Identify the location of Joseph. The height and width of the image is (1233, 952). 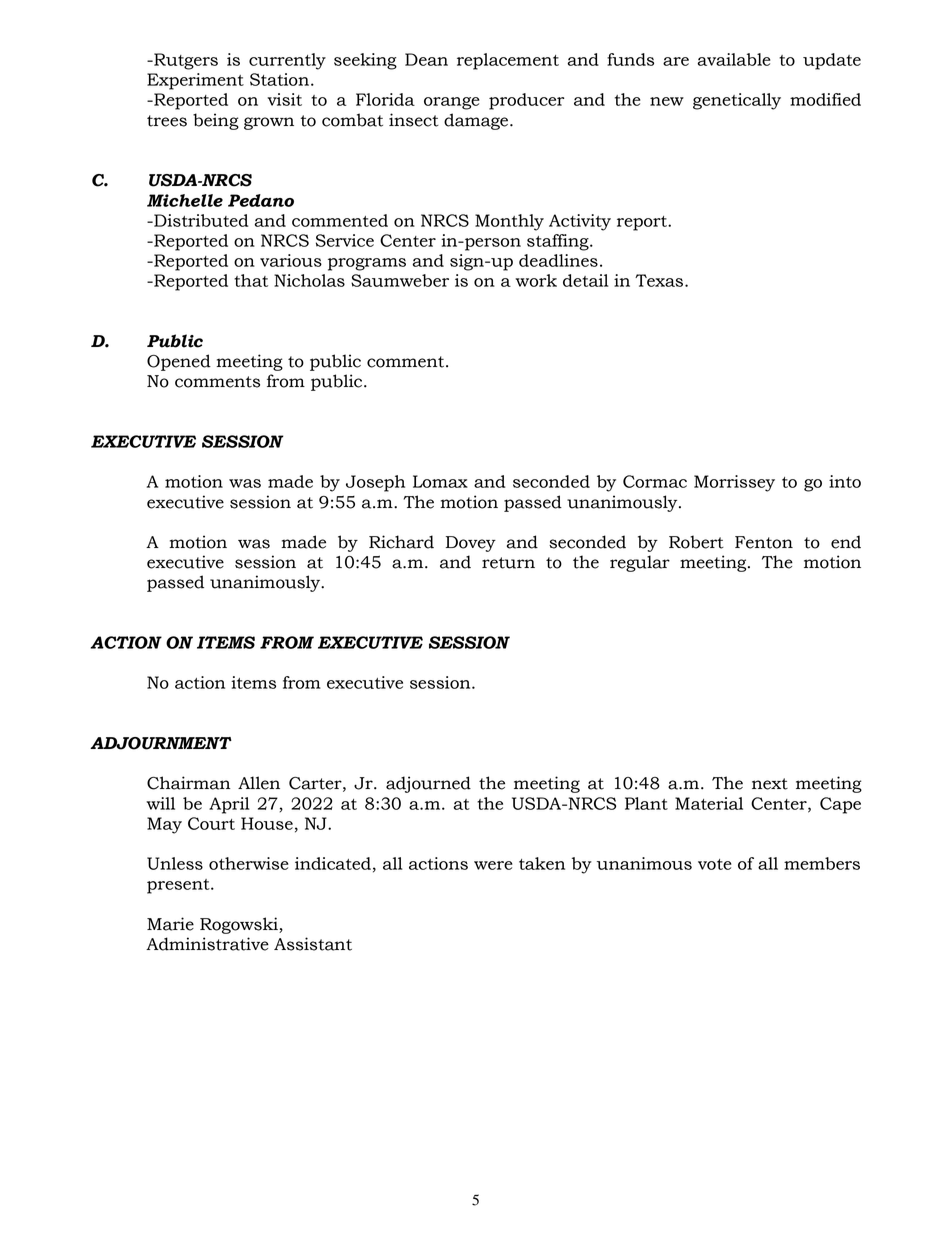
(375, 483).
